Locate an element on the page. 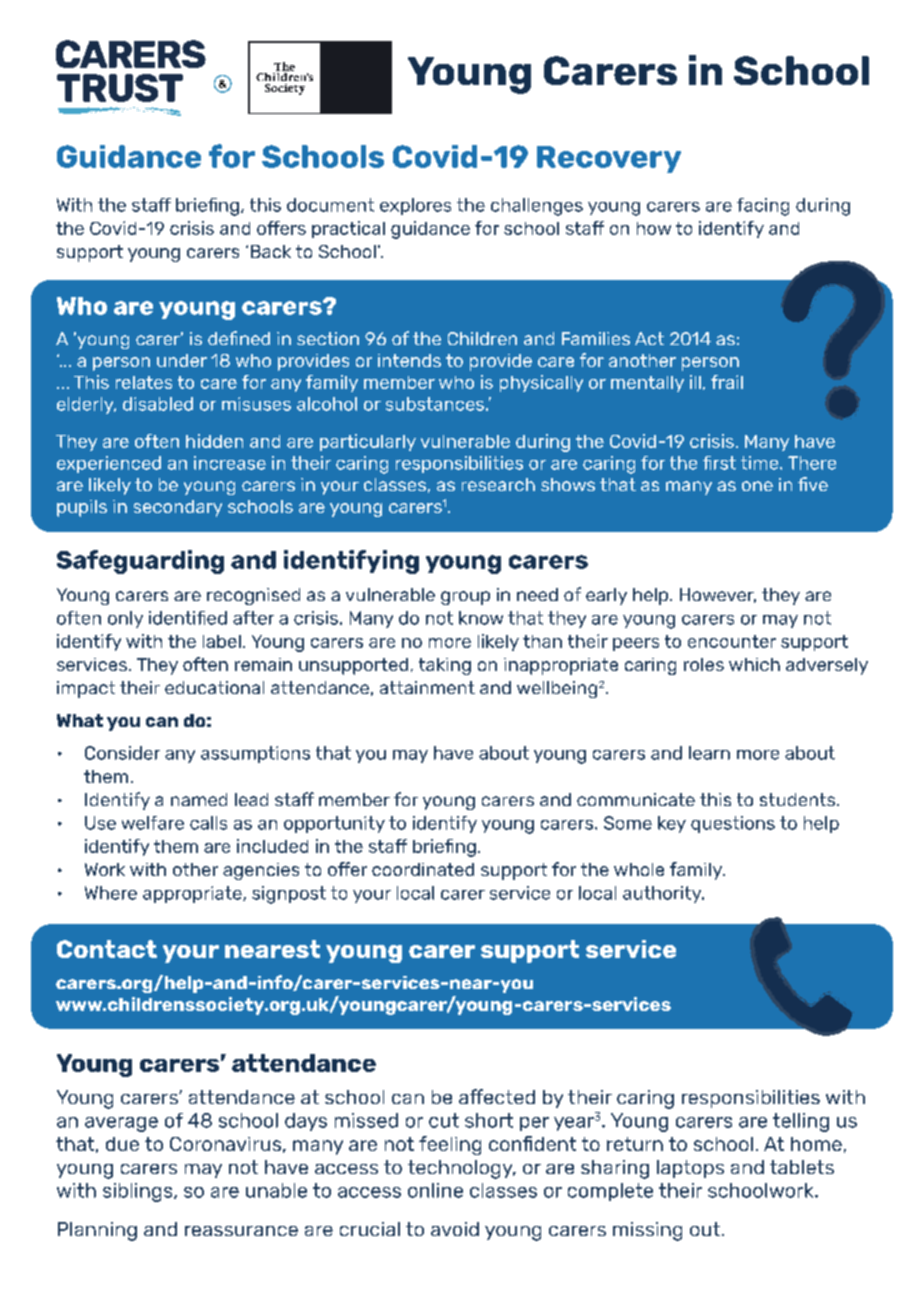  laptops is located at coordinates (690, 1169).
